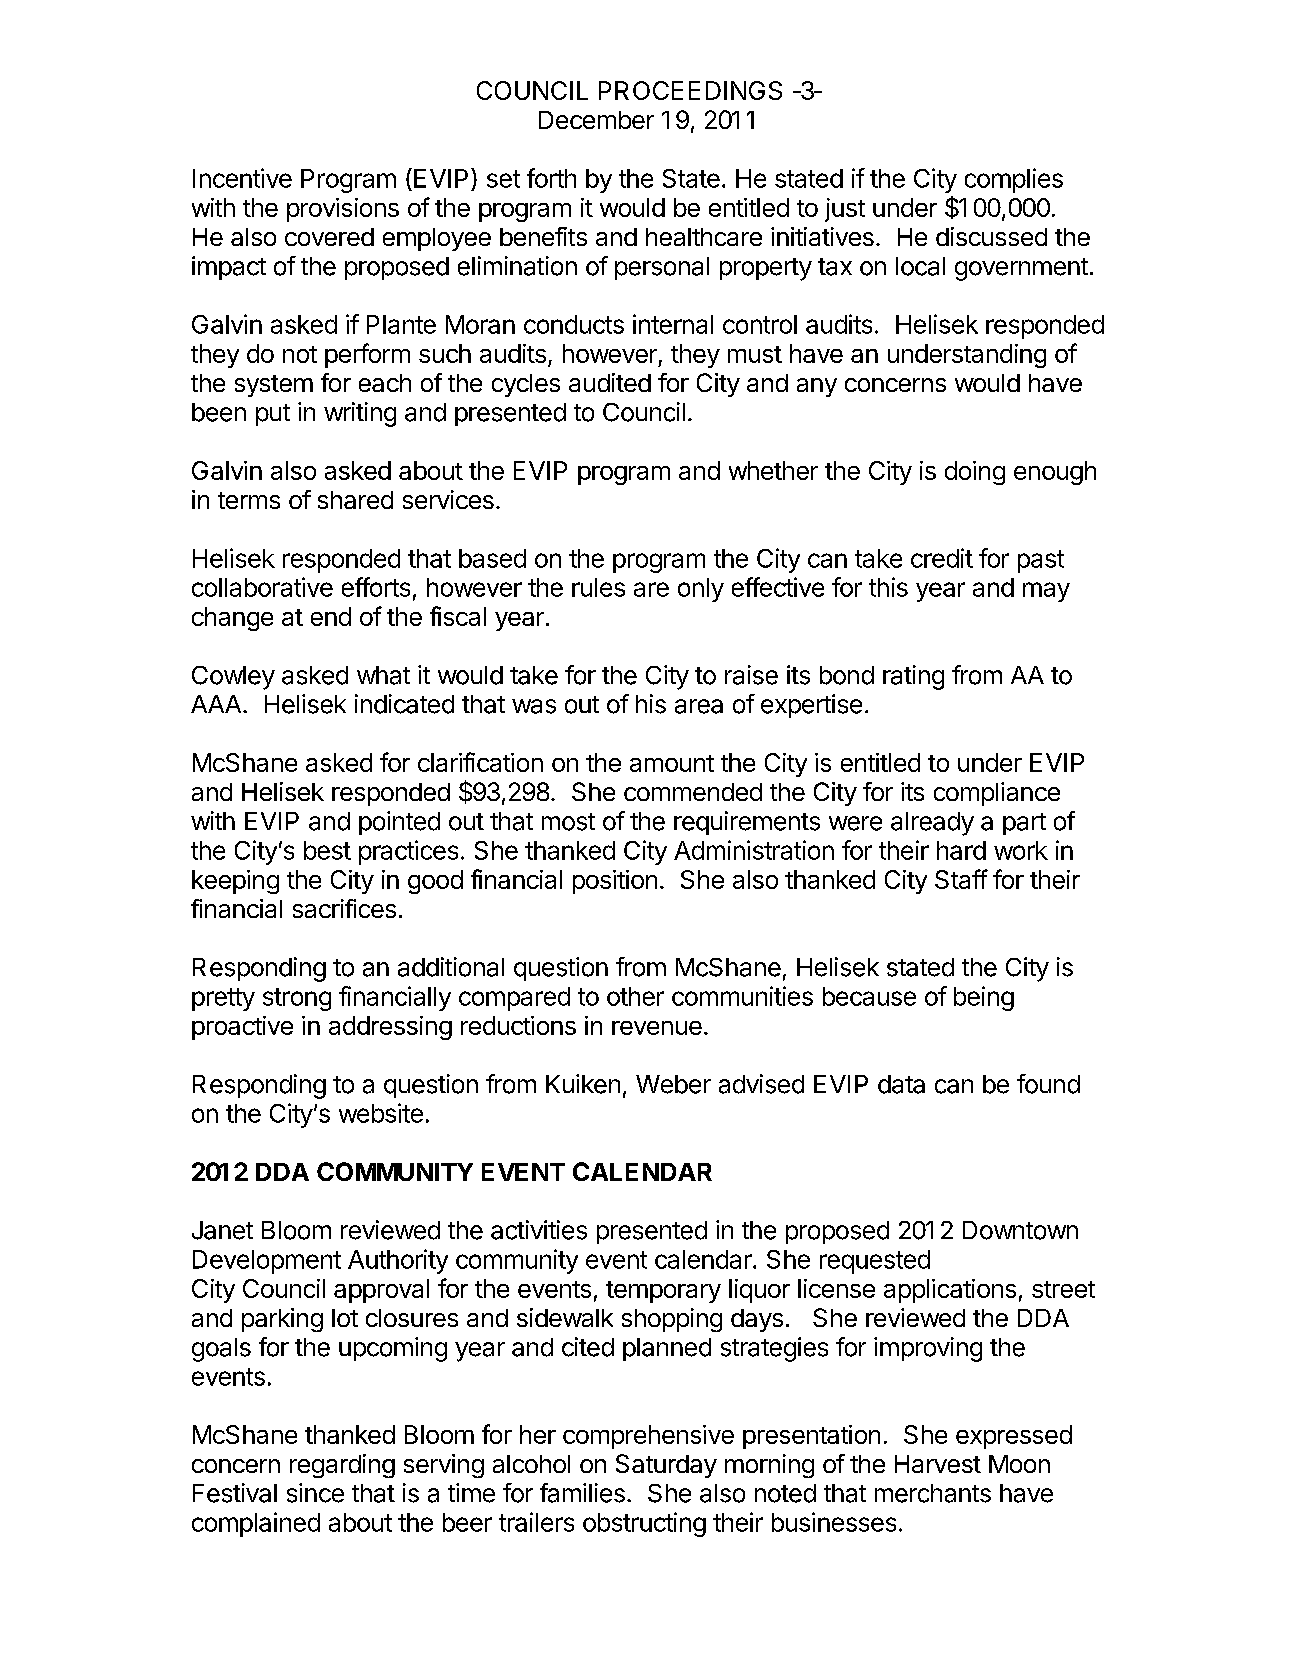 The height and width of the page is (1677, 1296). What do you see at coordinates (690, 90) in the page?
I see `PROCEEDINGS` at bounding box center [690, 90].
